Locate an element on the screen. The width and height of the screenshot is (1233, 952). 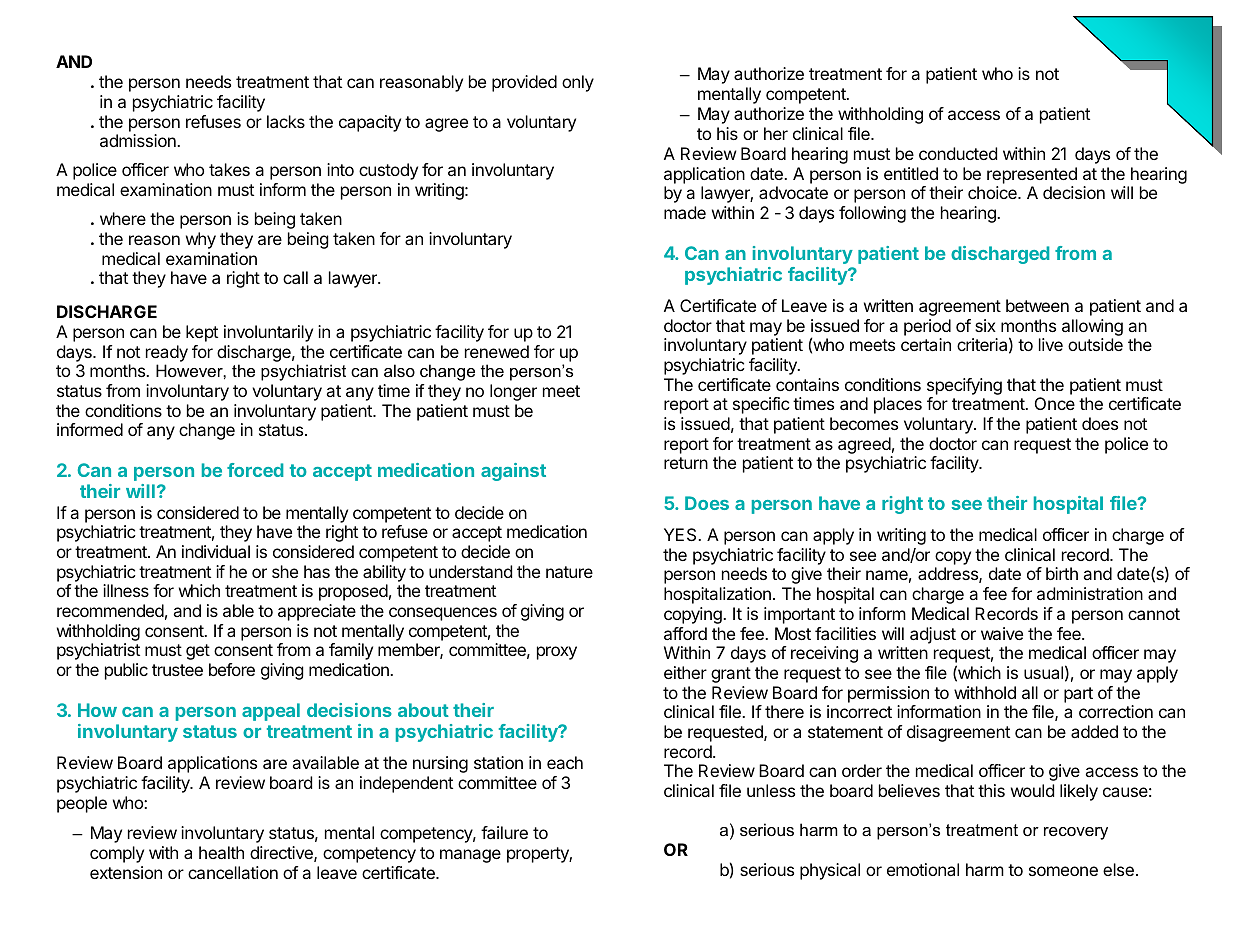
call is located at coordinates (295, 277).
